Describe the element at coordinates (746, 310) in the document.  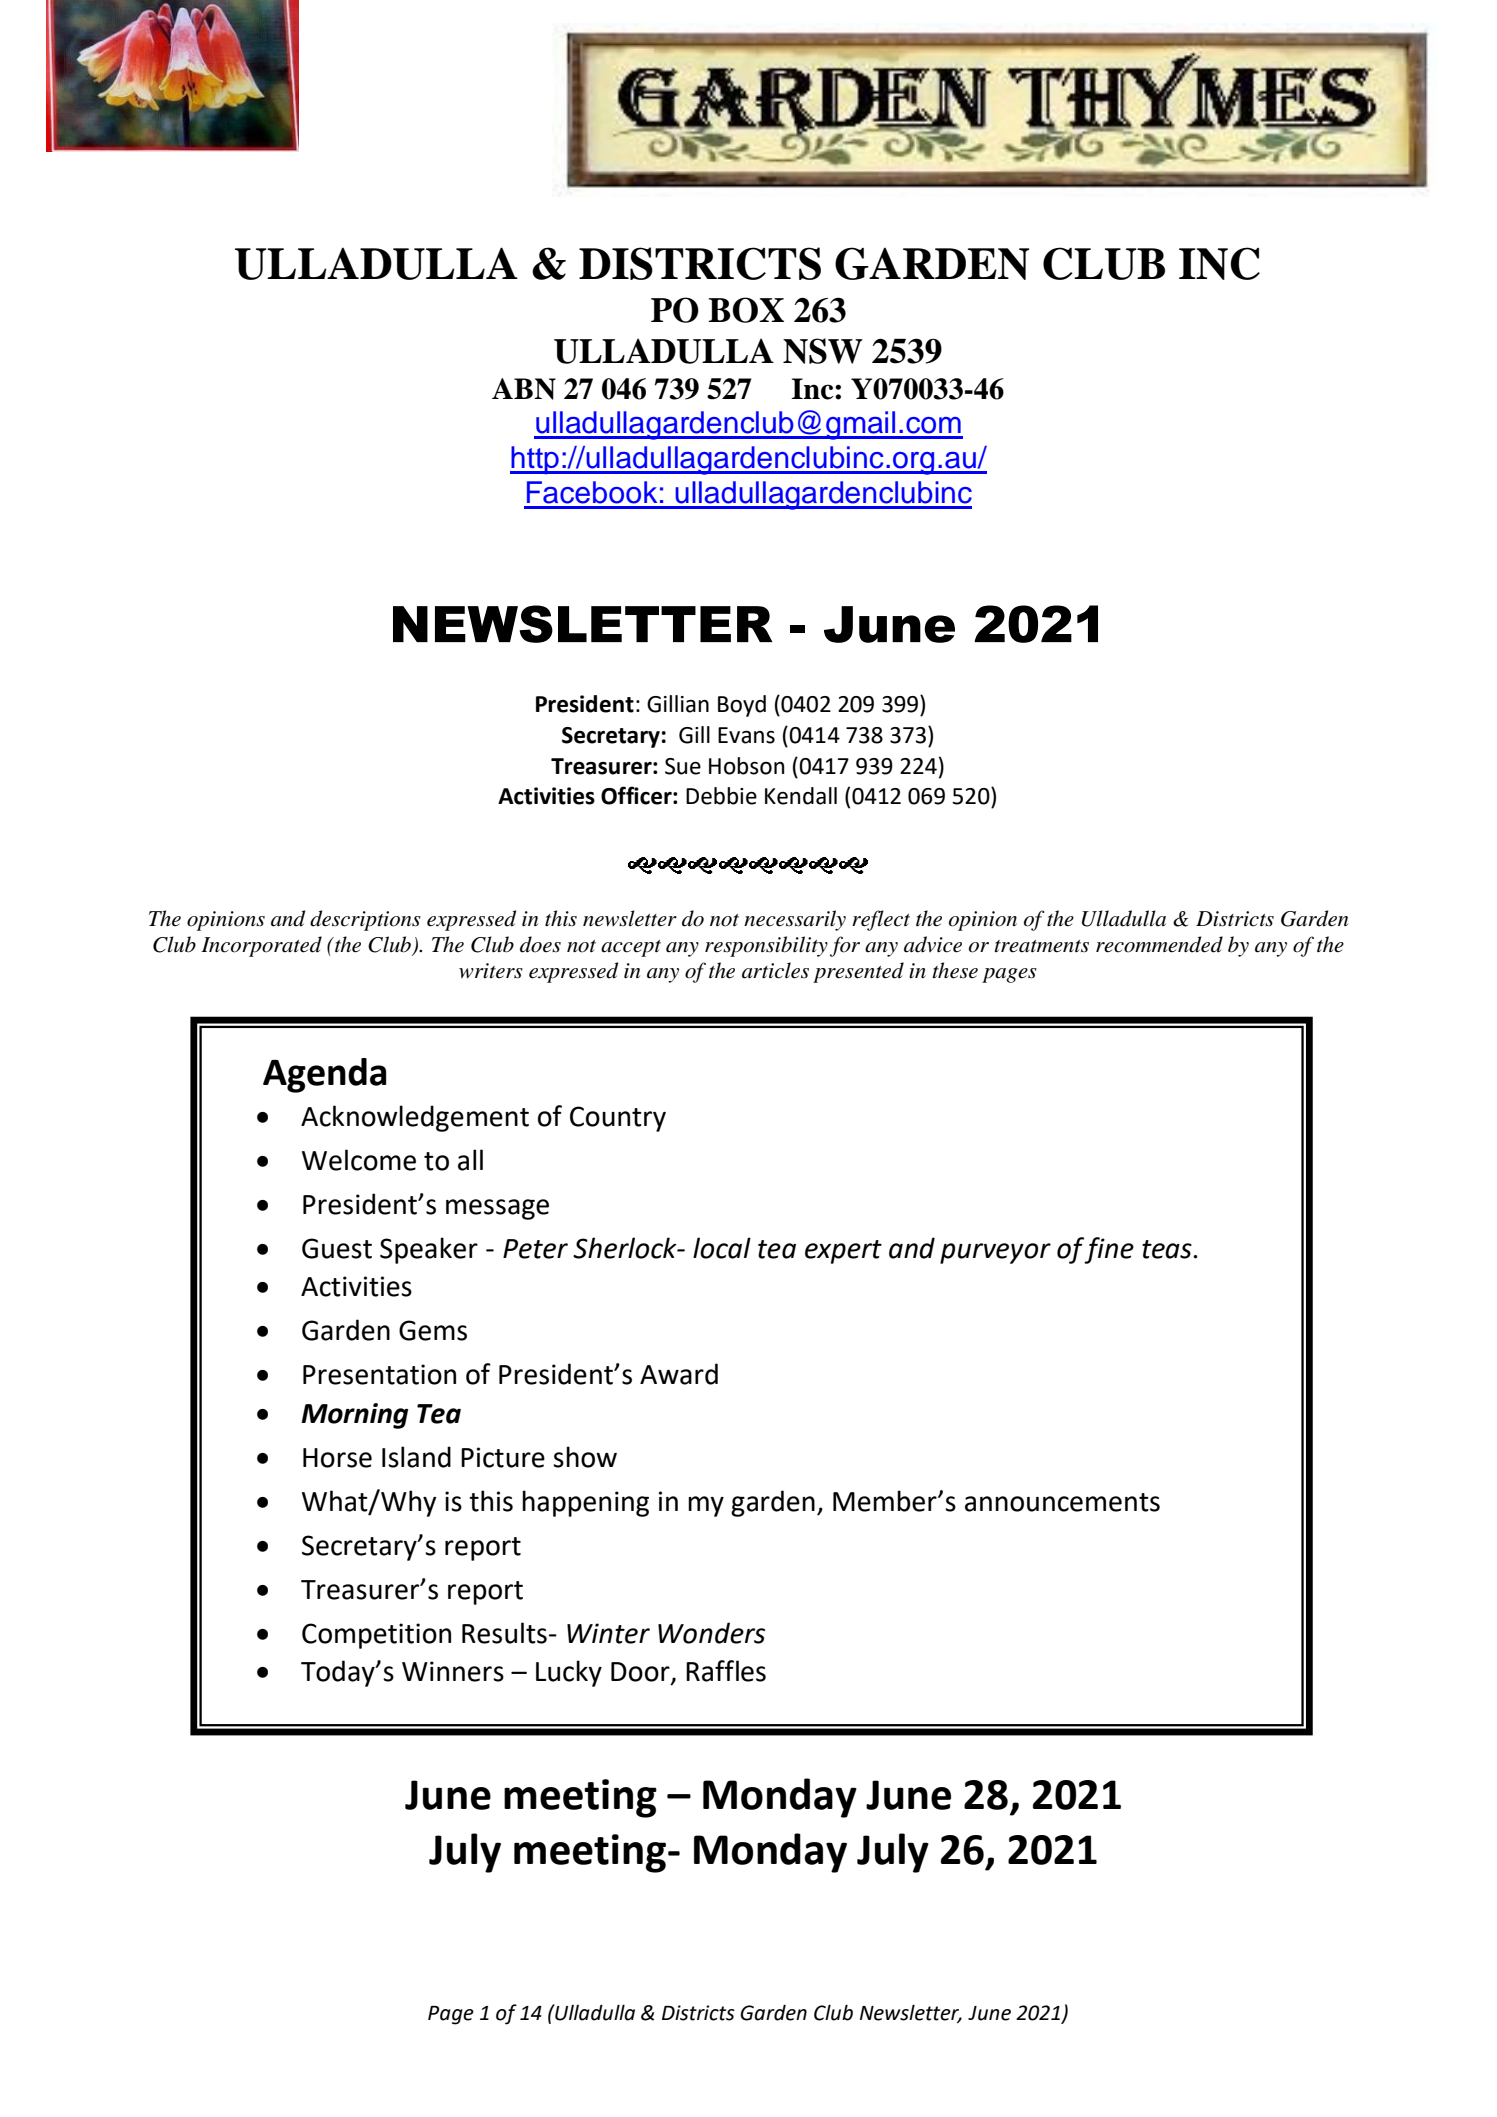
I see `BOX` at that location.
